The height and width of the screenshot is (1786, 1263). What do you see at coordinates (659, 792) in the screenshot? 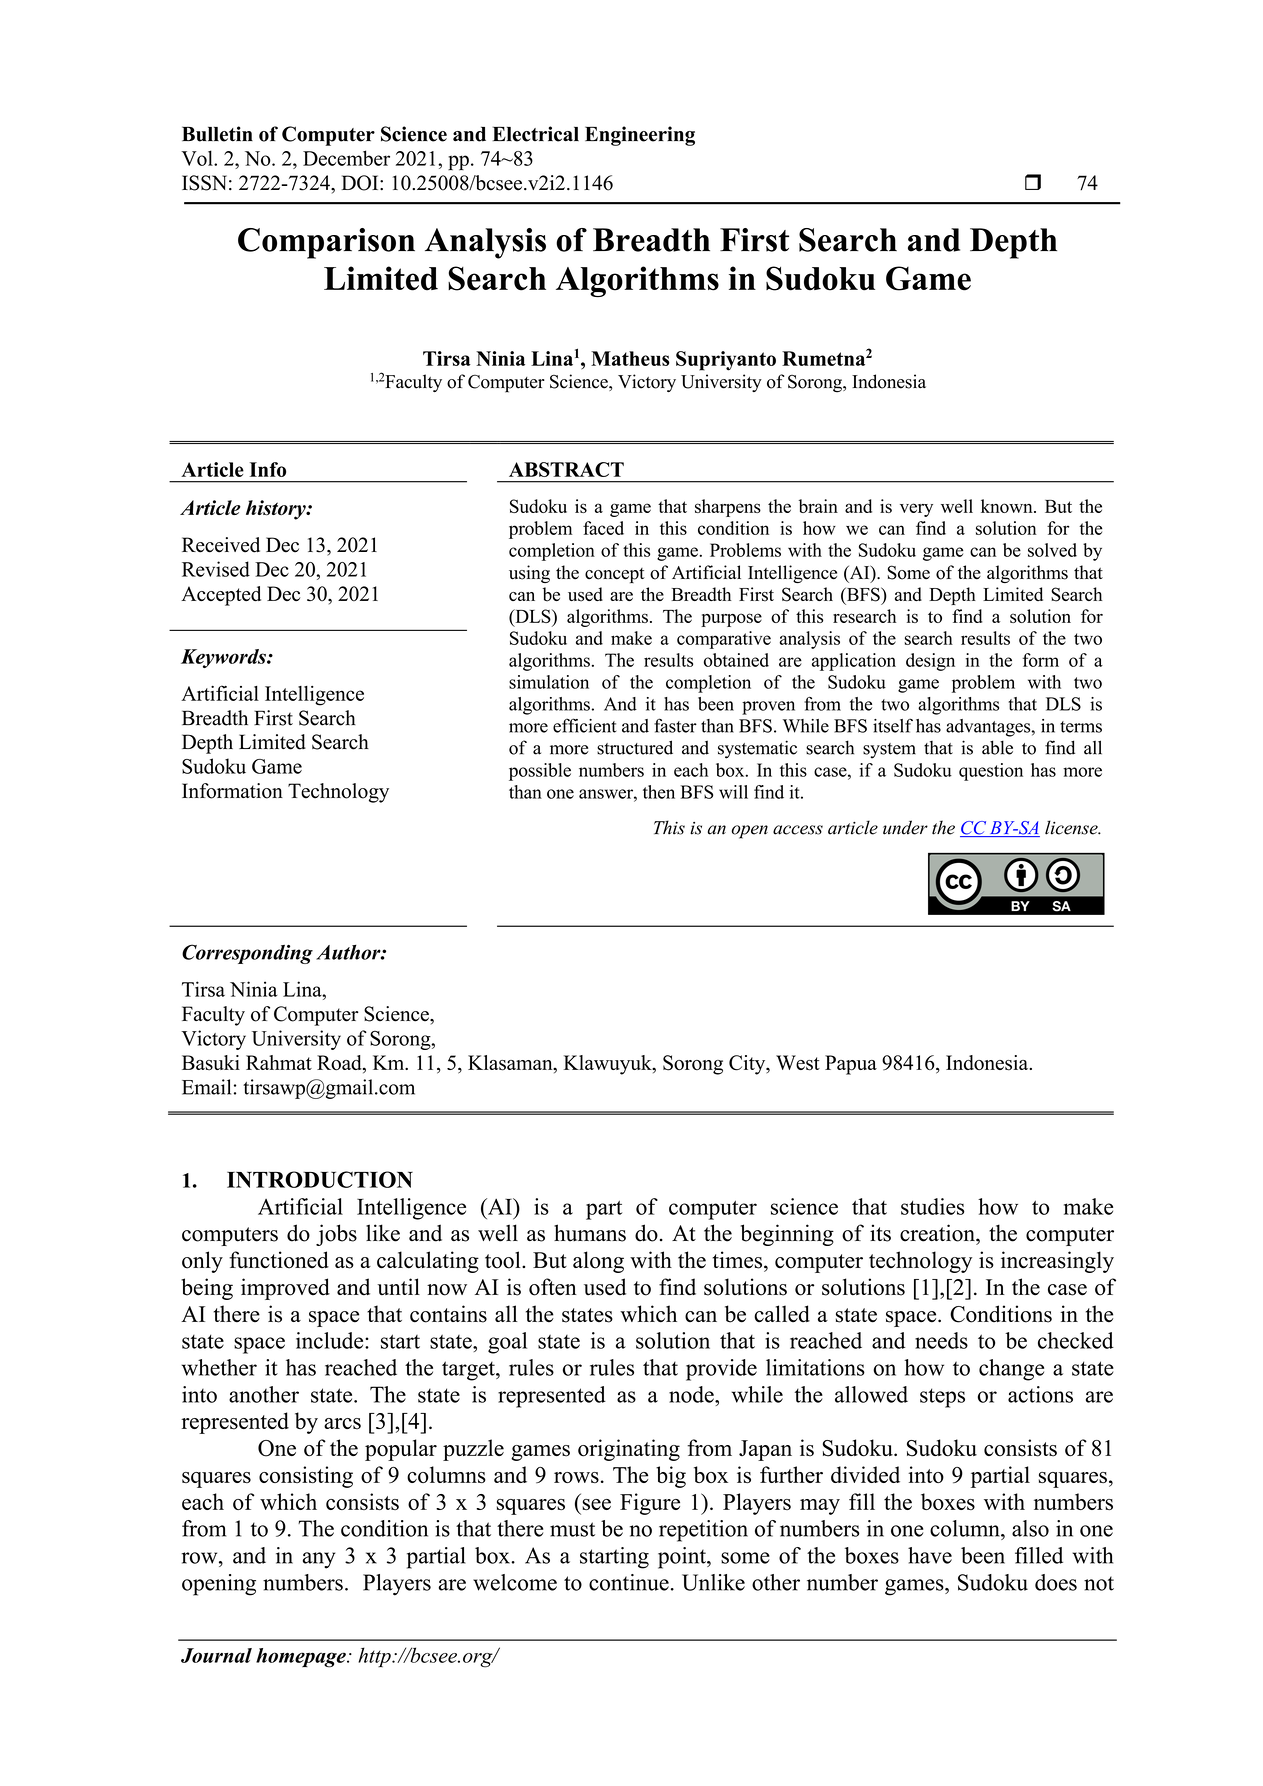
I see `then` at bounding box center [659, 792].
